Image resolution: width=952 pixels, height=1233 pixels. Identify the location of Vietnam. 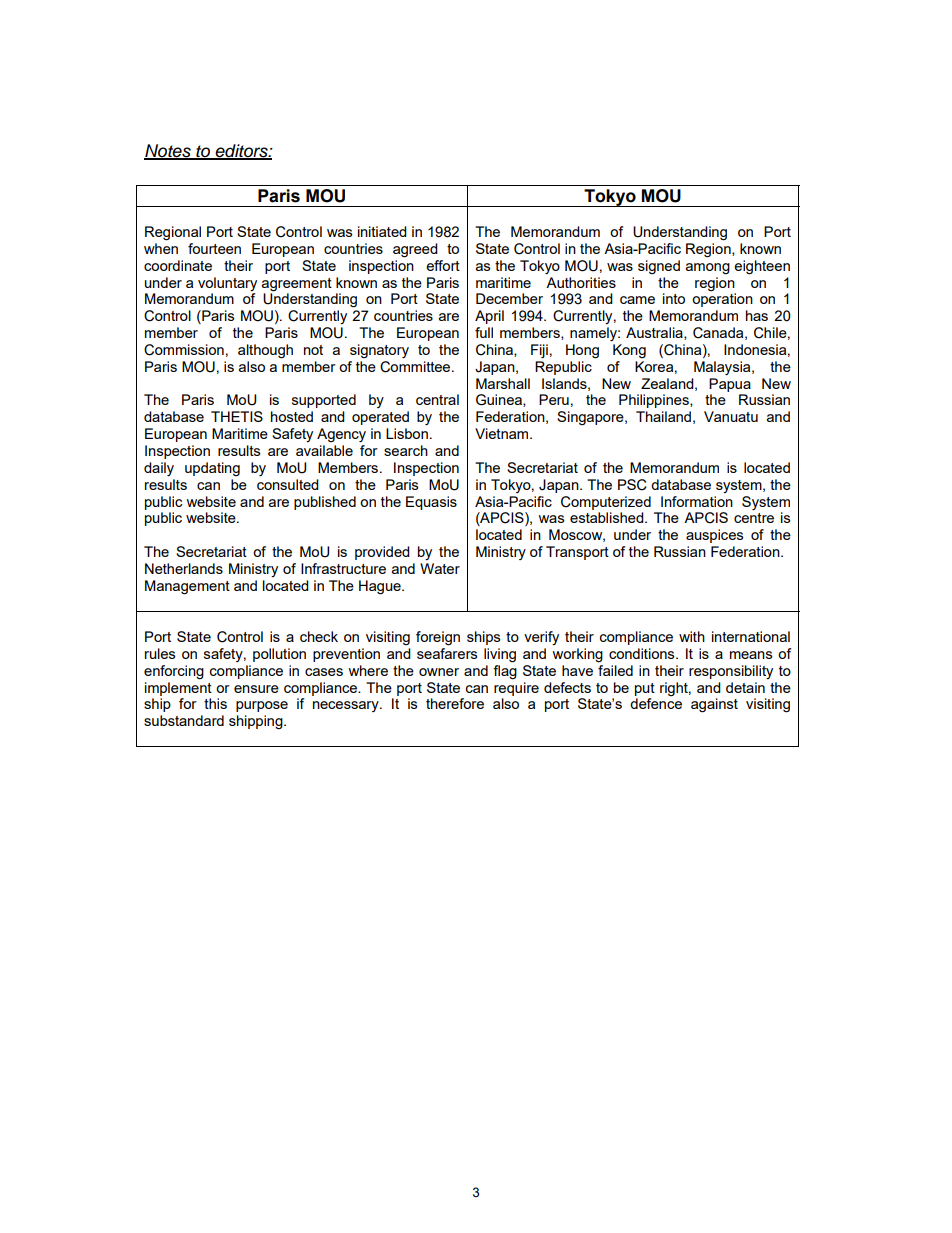
(503, 433).
